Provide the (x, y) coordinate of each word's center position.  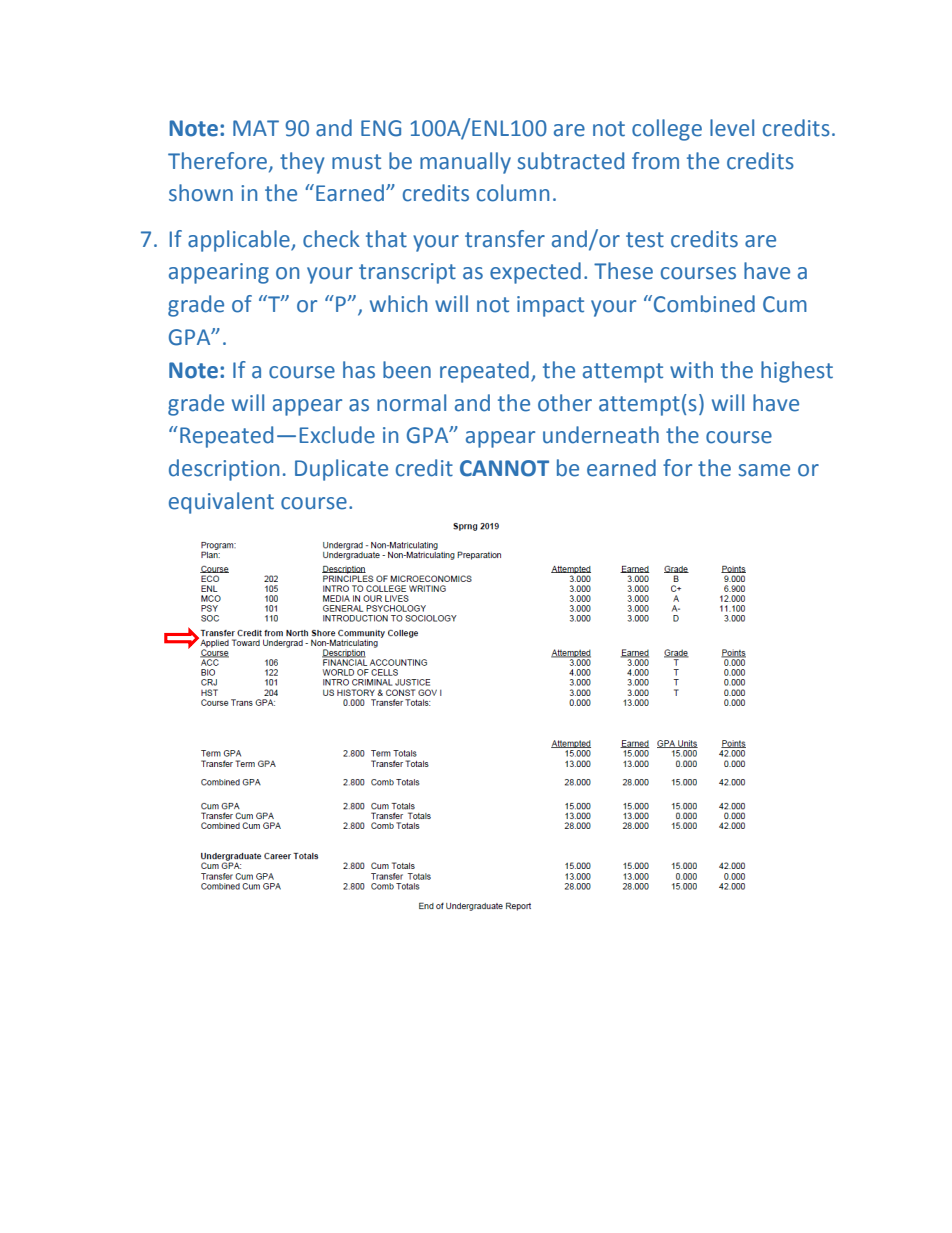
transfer (505, 239)
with (691, 370)
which (398, 304)
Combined (704, 304)
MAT (256, 128)
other (565, 403)
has (359, 370)
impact (550, 306)
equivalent (221, 503)
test (645, 240)
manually (465, 163)
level (732, 128)
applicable (240, 241)
